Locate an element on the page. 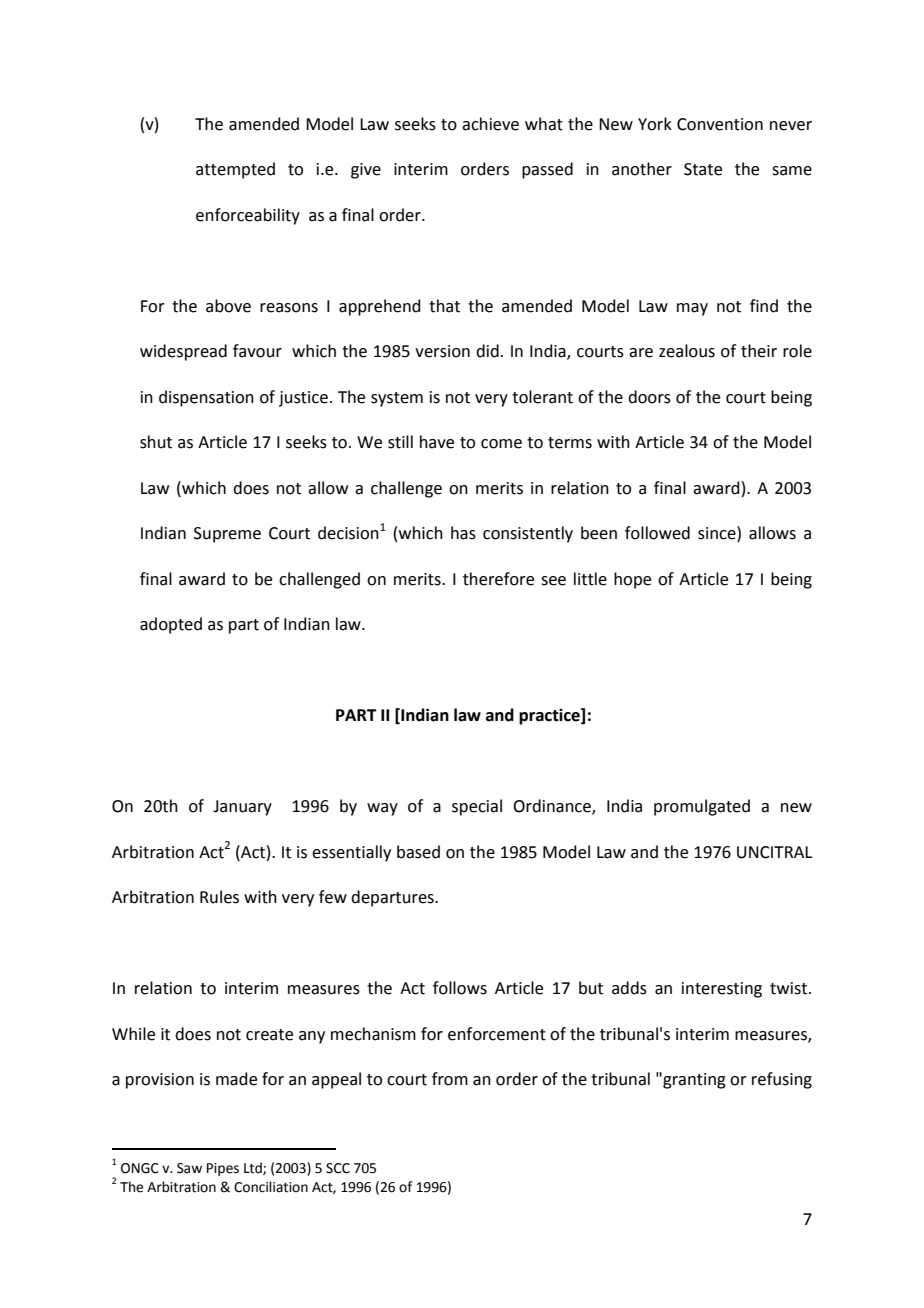 This image has width=924, height=1308. Pipes is located at coordinates (223, 1169).
